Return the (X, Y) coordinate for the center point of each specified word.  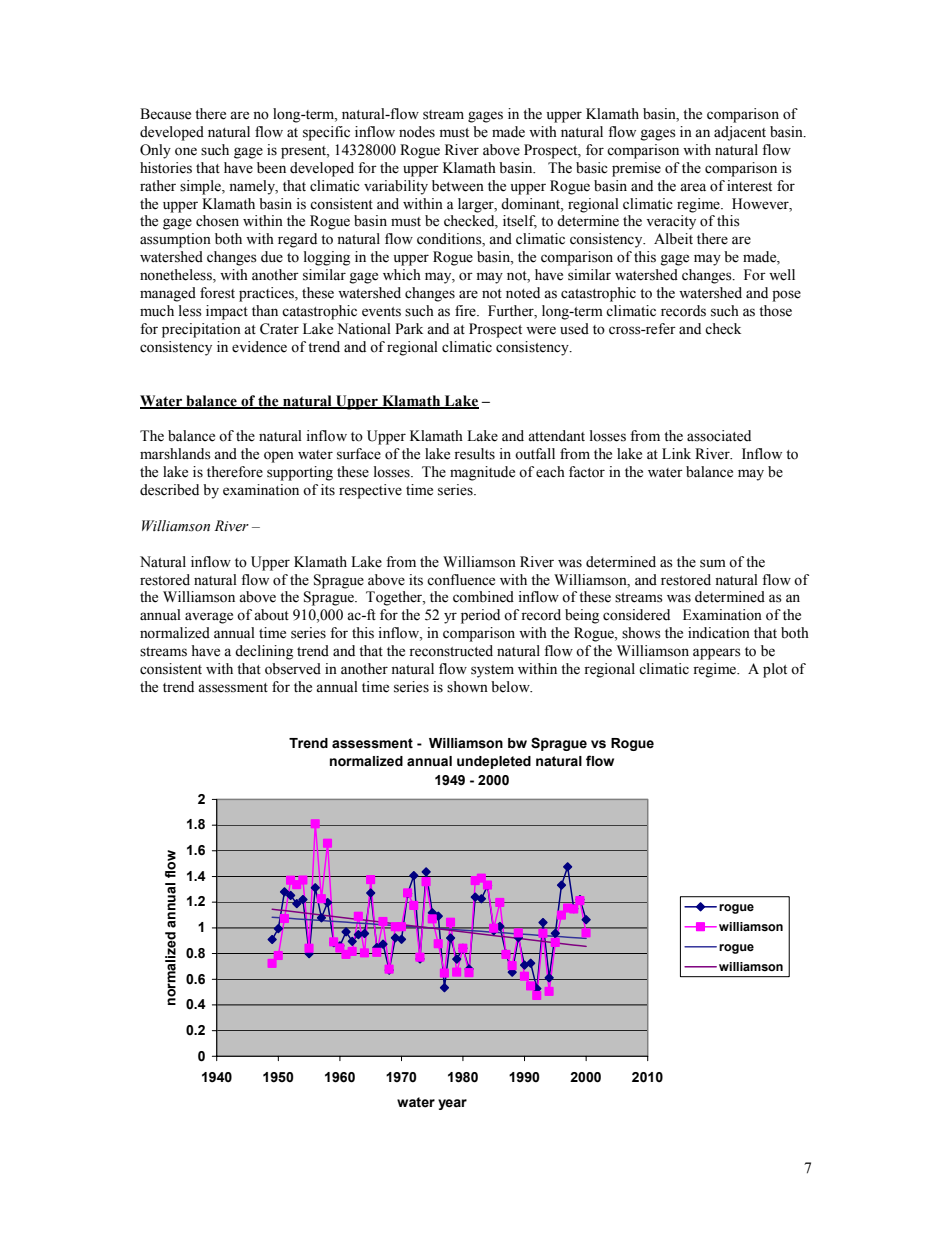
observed (293, 669)
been (271, 168)
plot (775, 670)
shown (467, 687)
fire (466, 311)
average (209, 618)
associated (719, 436)
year (452, 1104)
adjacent (740, 133)
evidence (259, 347)
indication (719, 633)
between (458, 186)
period (480, 616)
